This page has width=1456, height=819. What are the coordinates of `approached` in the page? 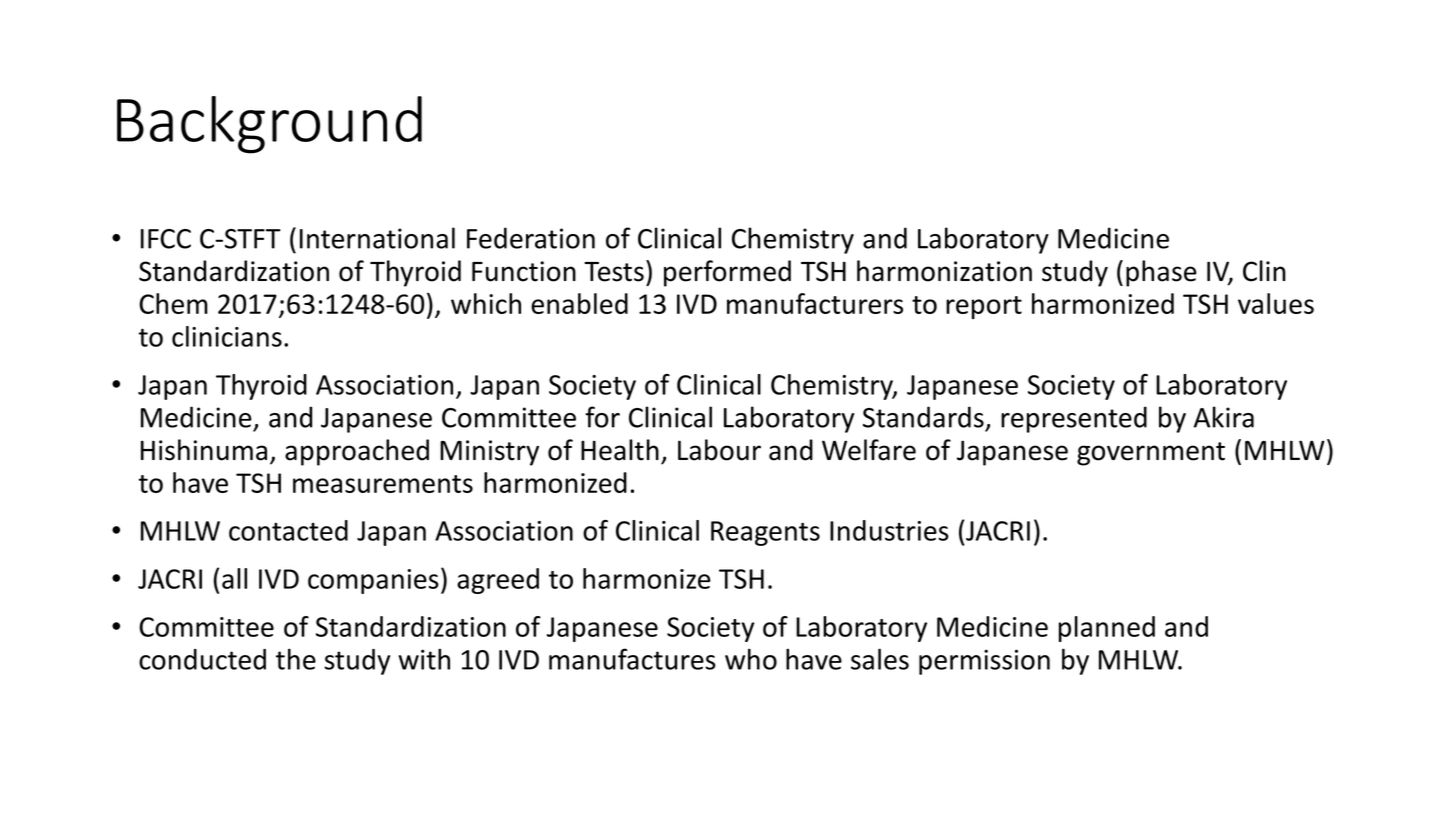 It's located at (357, 452).
